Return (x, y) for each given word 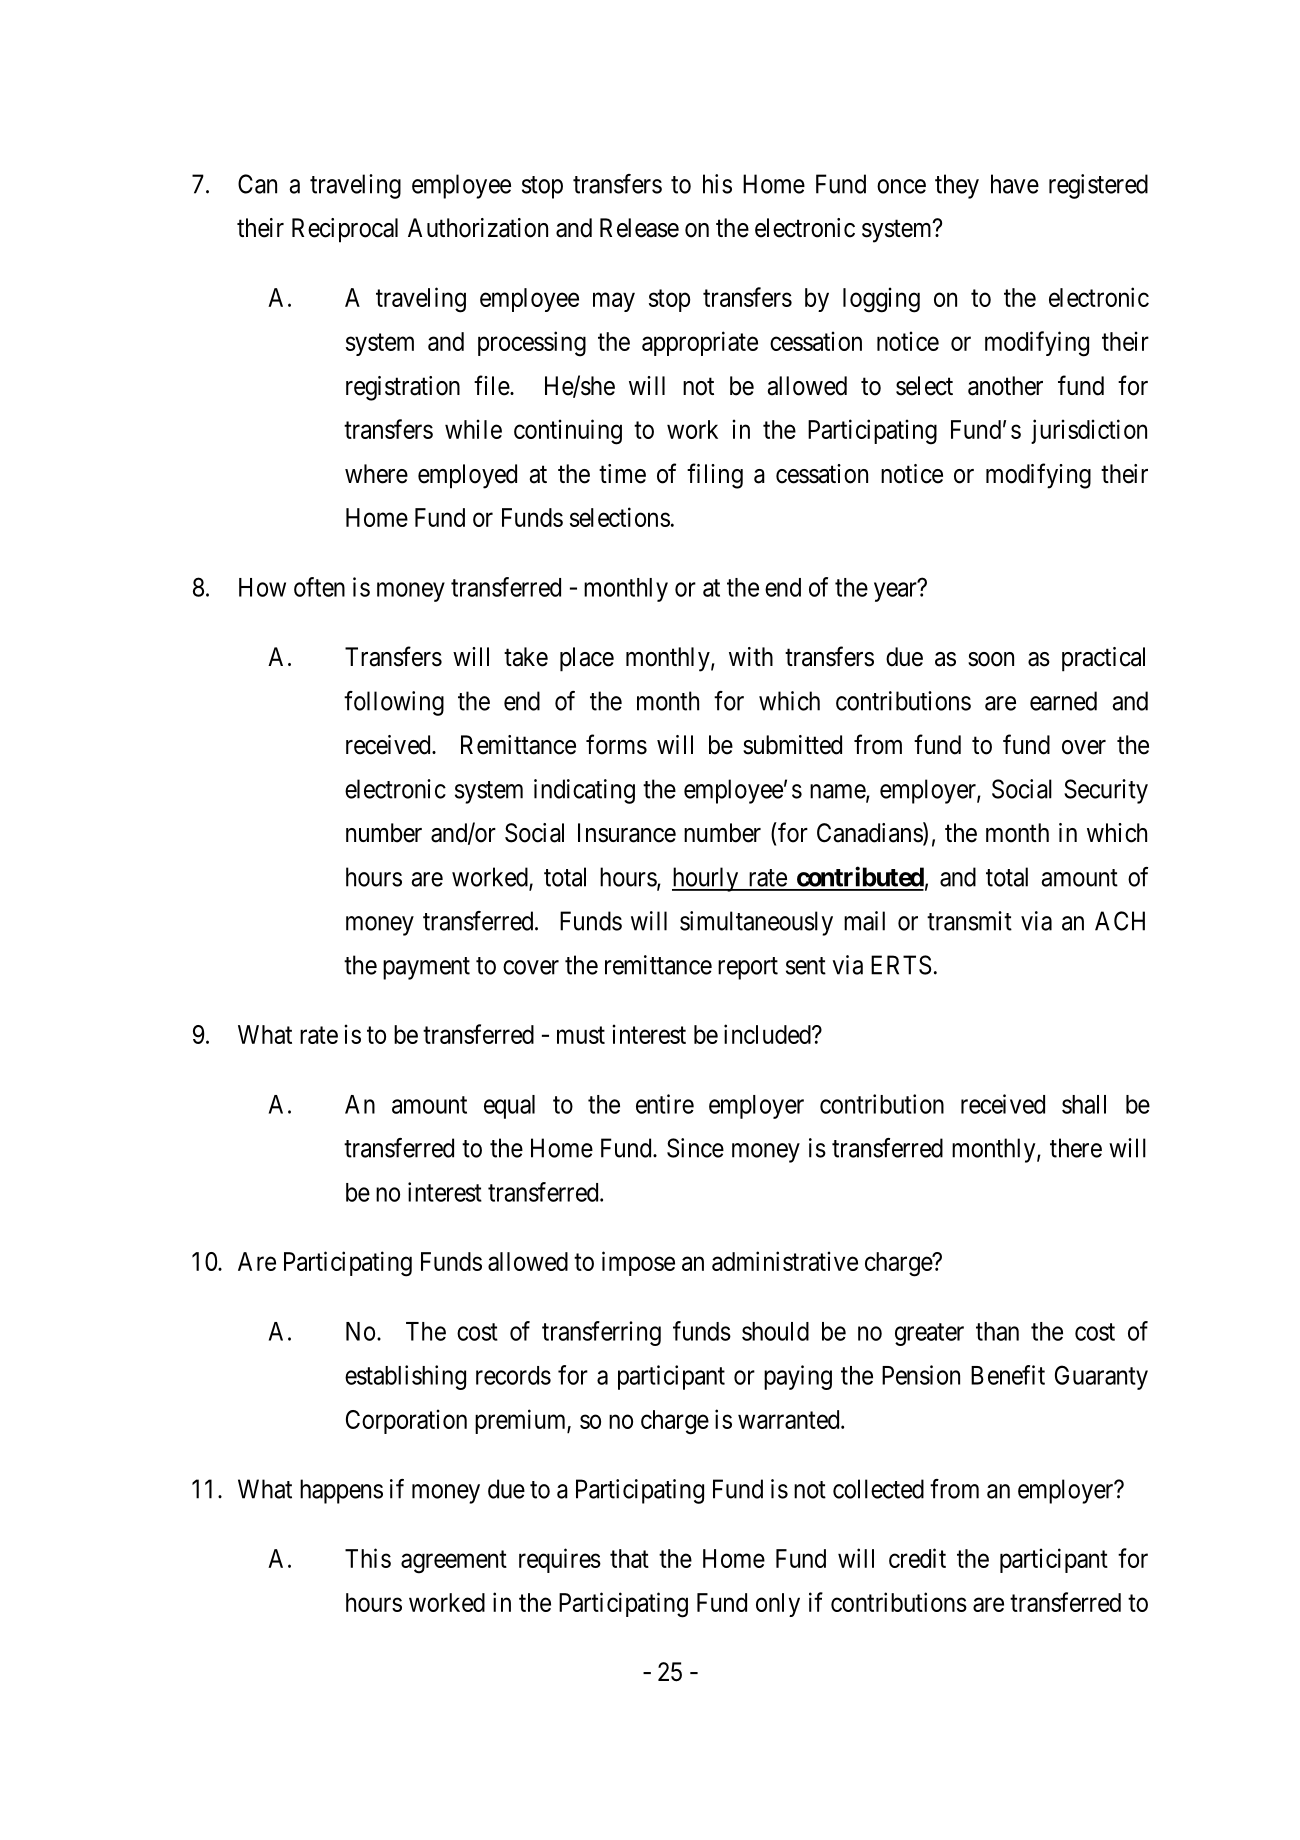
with (751, 656)
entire (665, 1104)
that (629, 1558)
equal (509, 1107)
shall (1084, 1104)
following (394, 703)
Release (639, 228)
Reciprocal (345, 230)
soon (991, 659)
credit (917, 1558)
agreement (454, 1562)
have (1015, 184)
